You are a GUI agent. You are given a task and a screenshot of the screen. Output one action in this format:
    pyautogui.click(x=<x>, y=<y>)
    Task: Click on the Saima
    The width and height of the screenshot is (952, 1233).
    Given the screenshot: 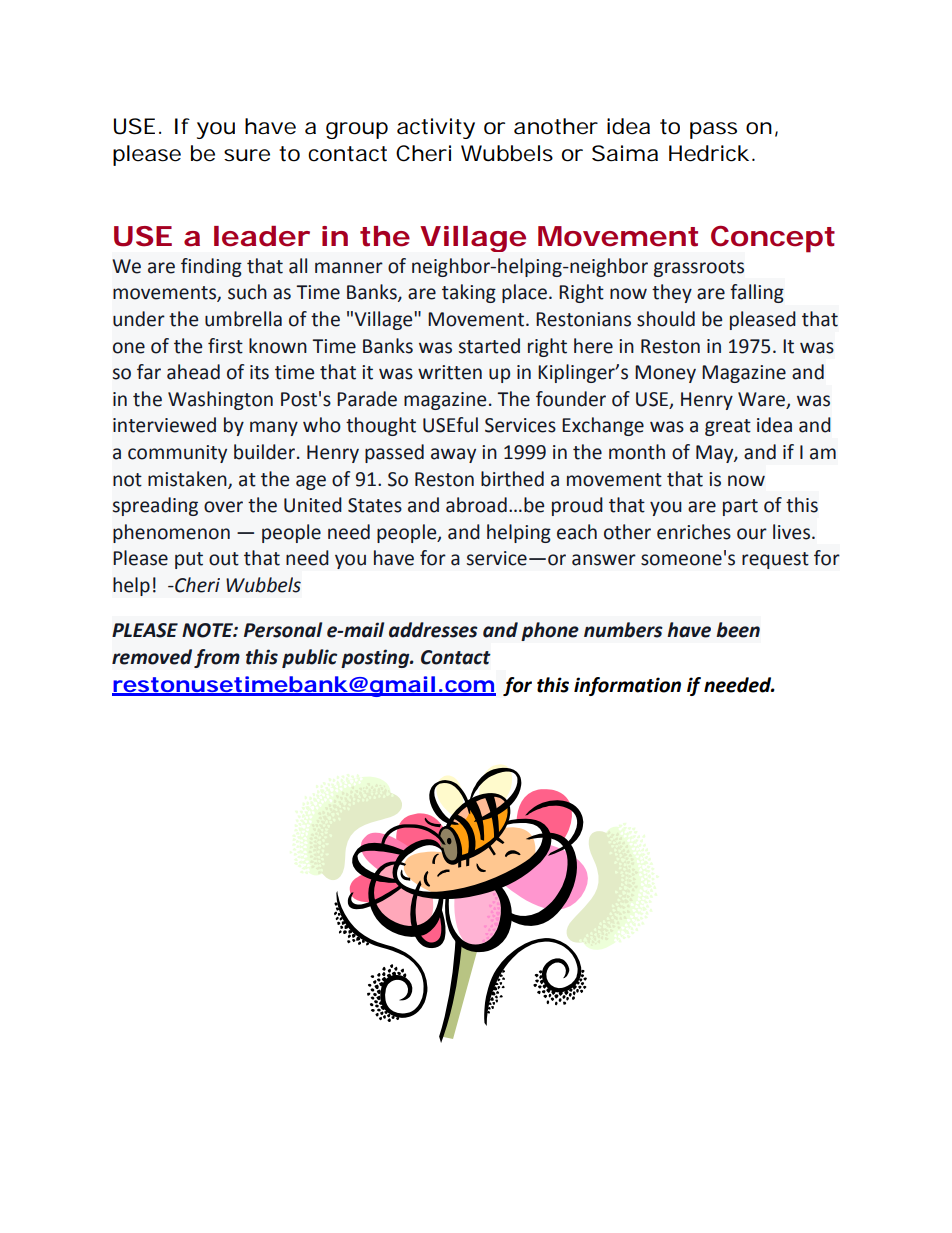 What is the action you would take?
    pyautogui.click(x=625, y=153)
